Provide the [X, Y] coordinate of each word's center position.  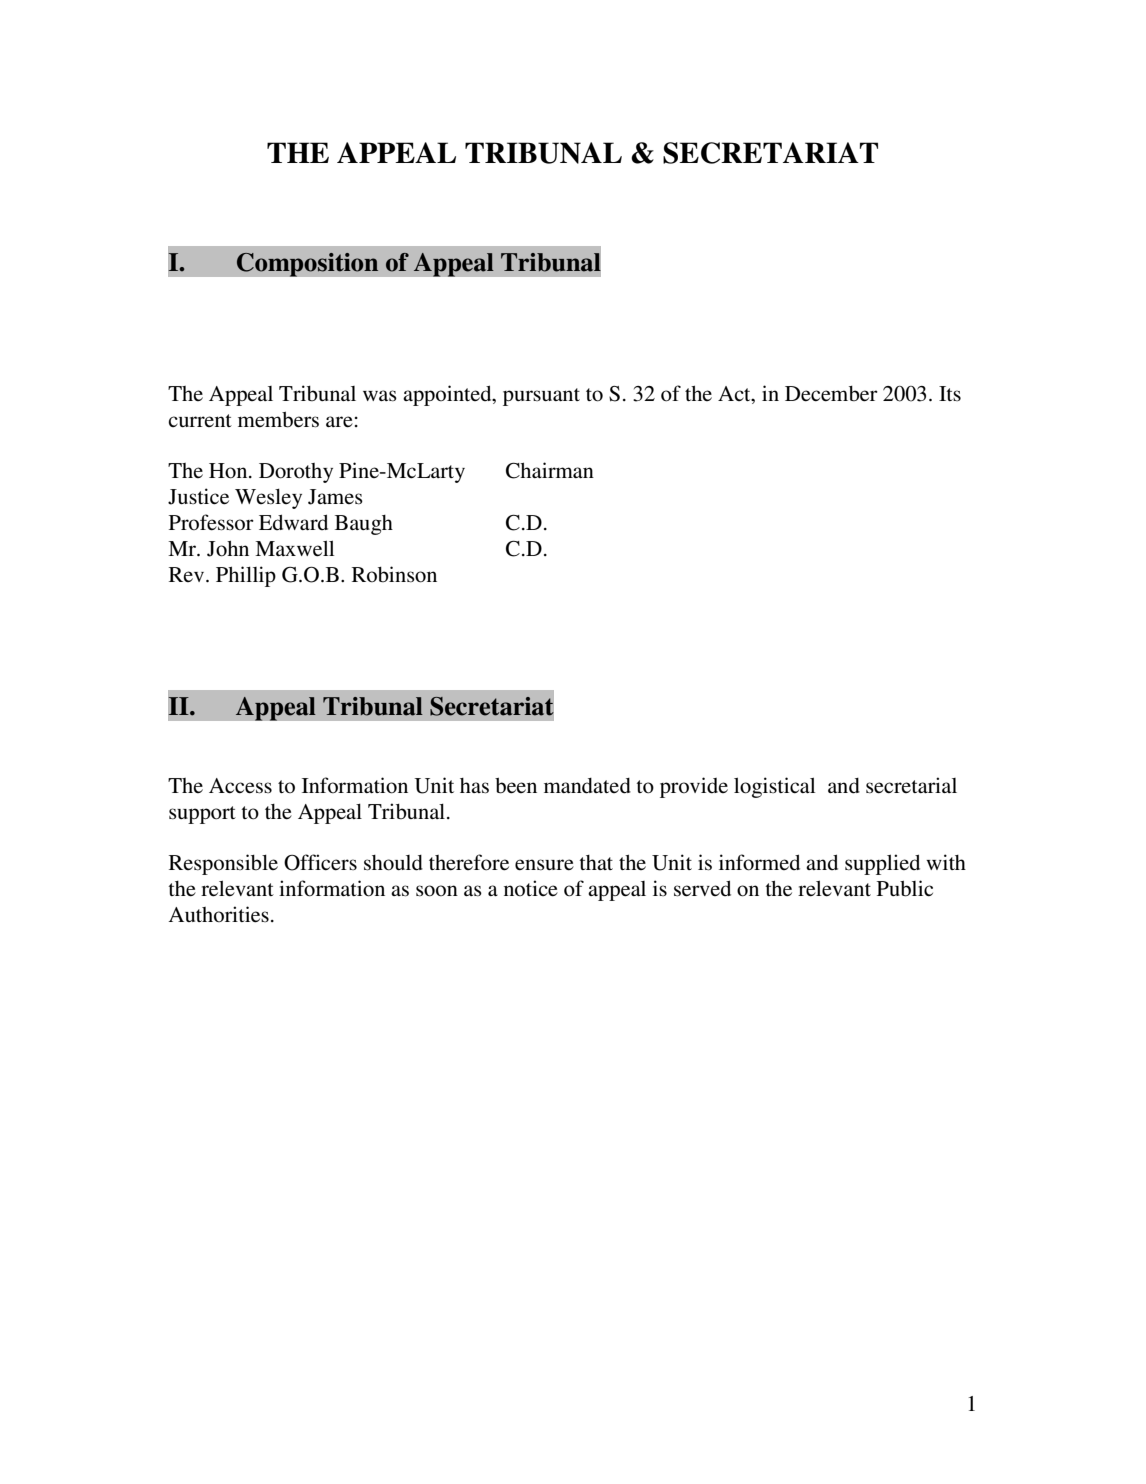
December [831, 394]
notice [531, 888]
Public [905, 888]
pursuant [541, 397]
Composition [307, 264]
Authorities [219, 914]
